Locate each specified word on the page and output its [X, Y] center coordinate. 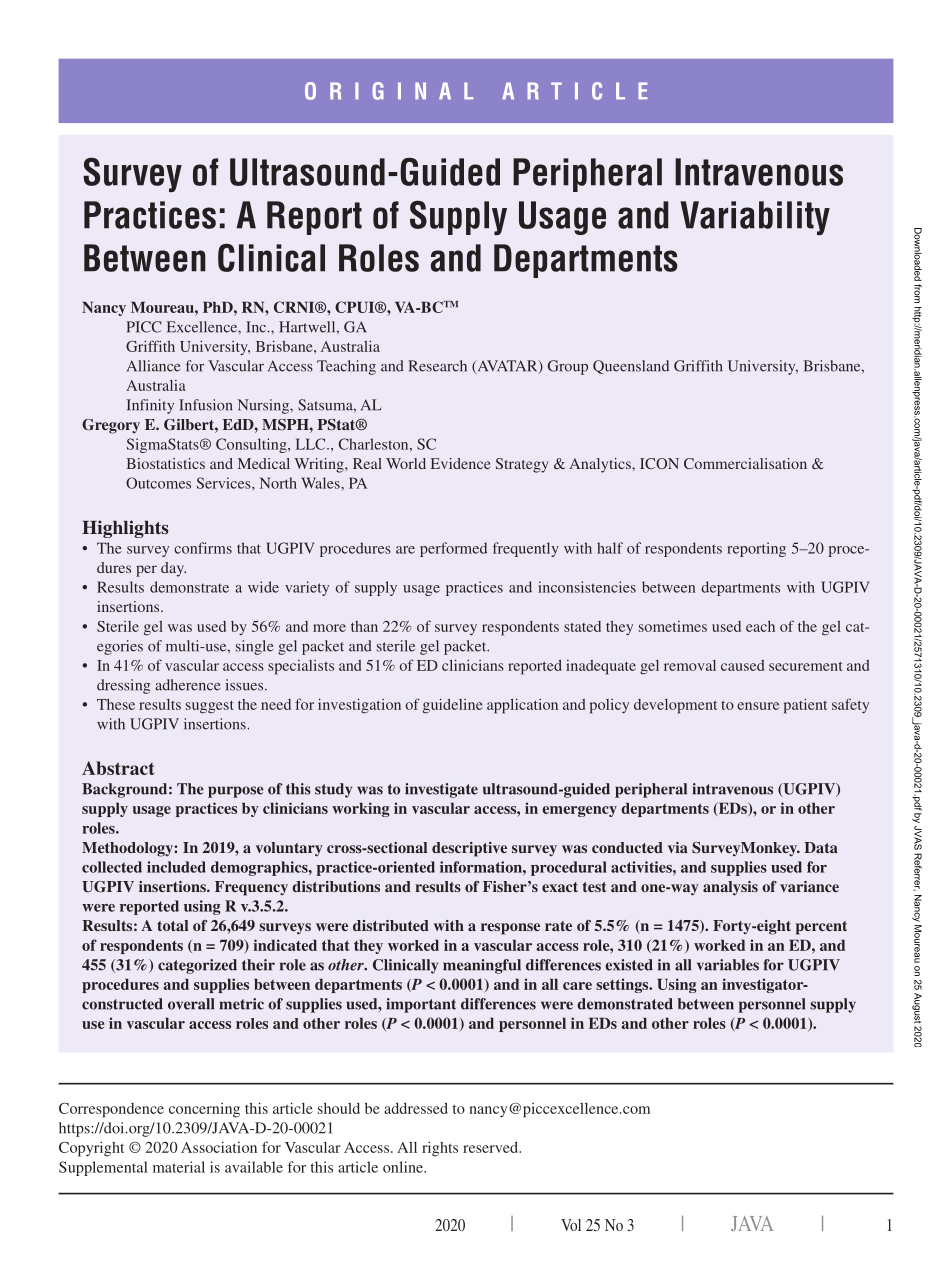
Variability [755, 218]
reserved [491, 1147]
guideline [453, 706]
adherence [188, 685]
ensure [758, 706]
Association [219, 1147]
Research [437, 366]
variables [728, 965]
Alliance [154, 366]
